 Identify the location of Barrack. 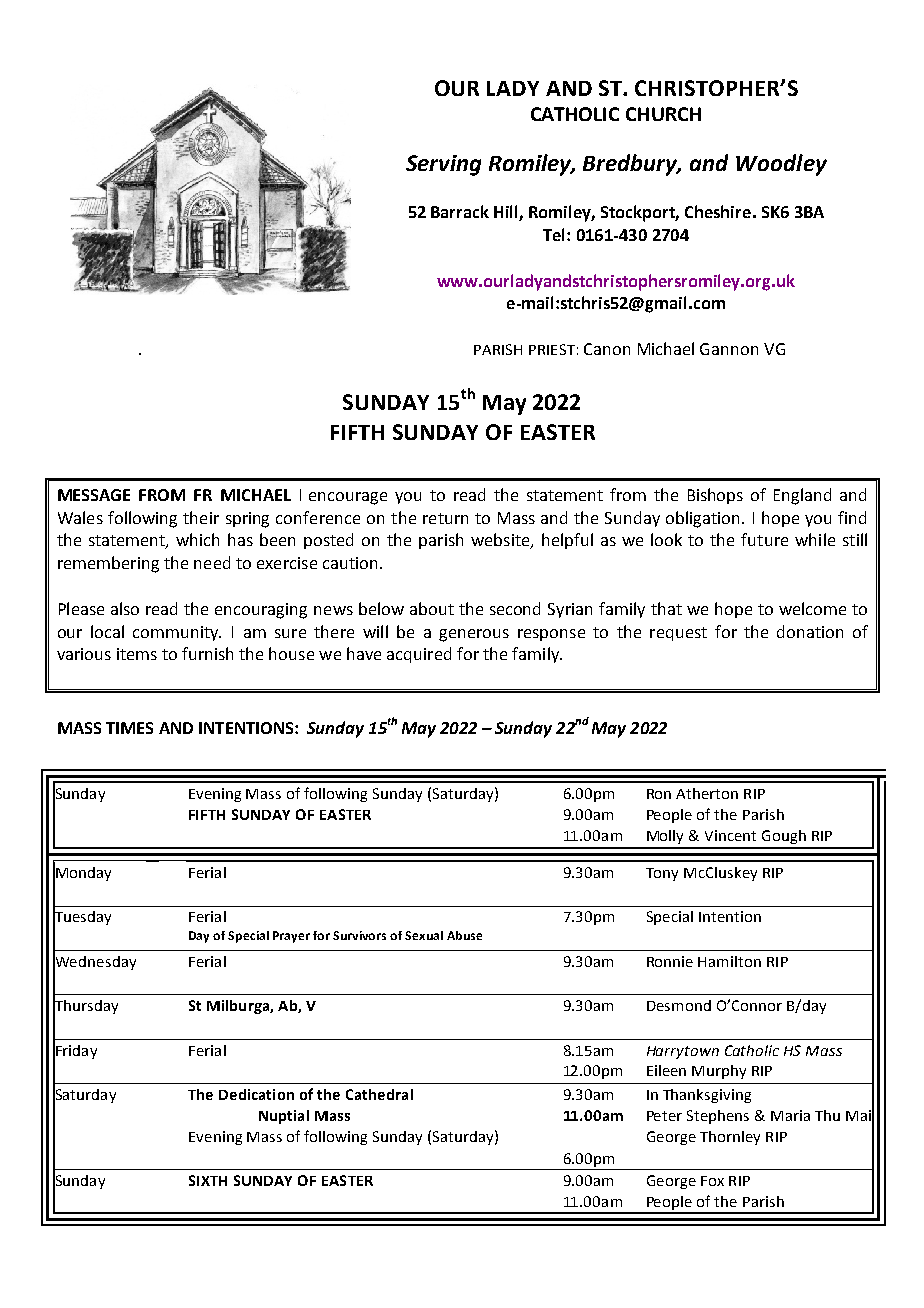
(460, 211).
